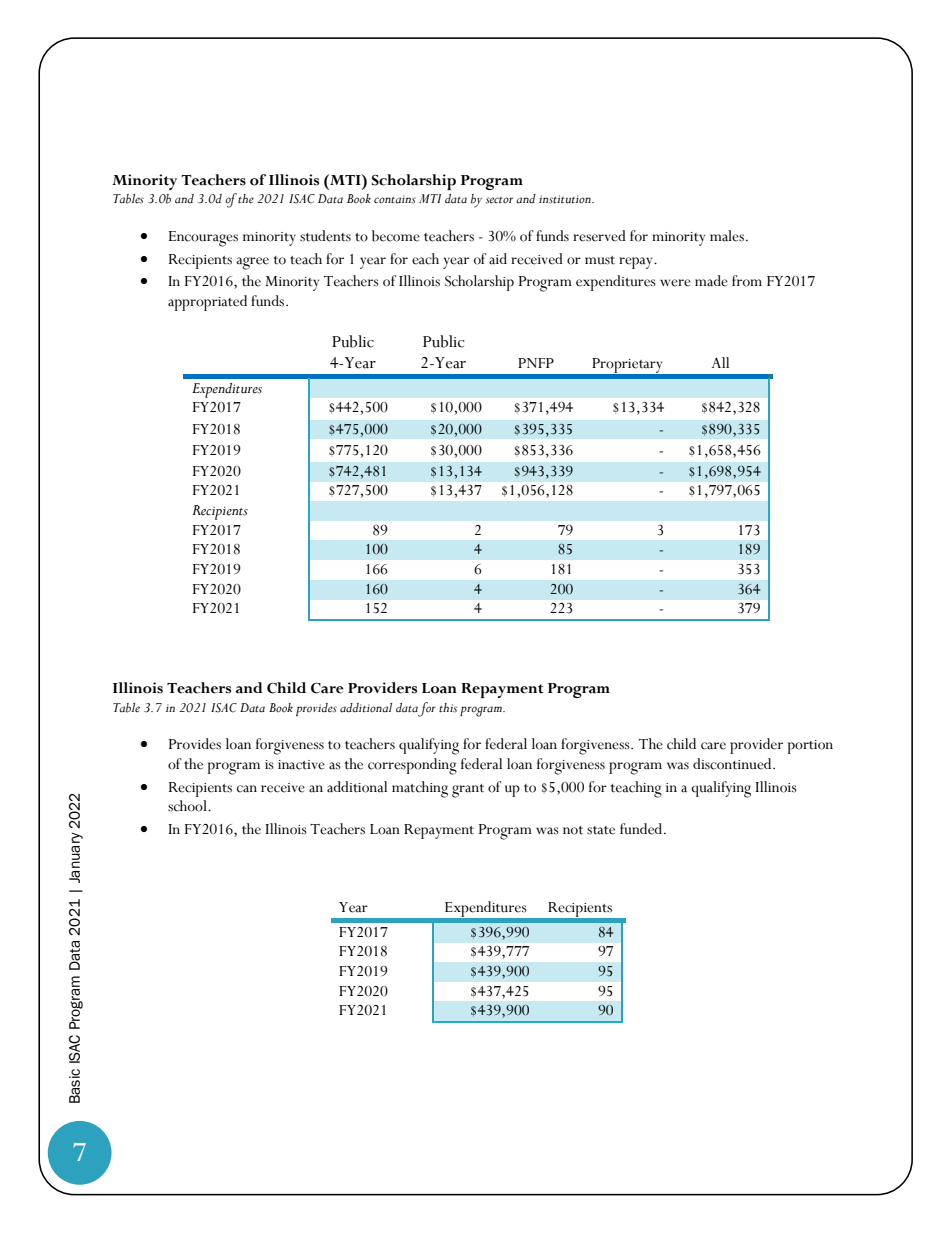 This screenshot has height=1233, width=952. What do you see at coordinates (720, 362) in the screenshot?
I see `All` at bounding box center [720, 362].
